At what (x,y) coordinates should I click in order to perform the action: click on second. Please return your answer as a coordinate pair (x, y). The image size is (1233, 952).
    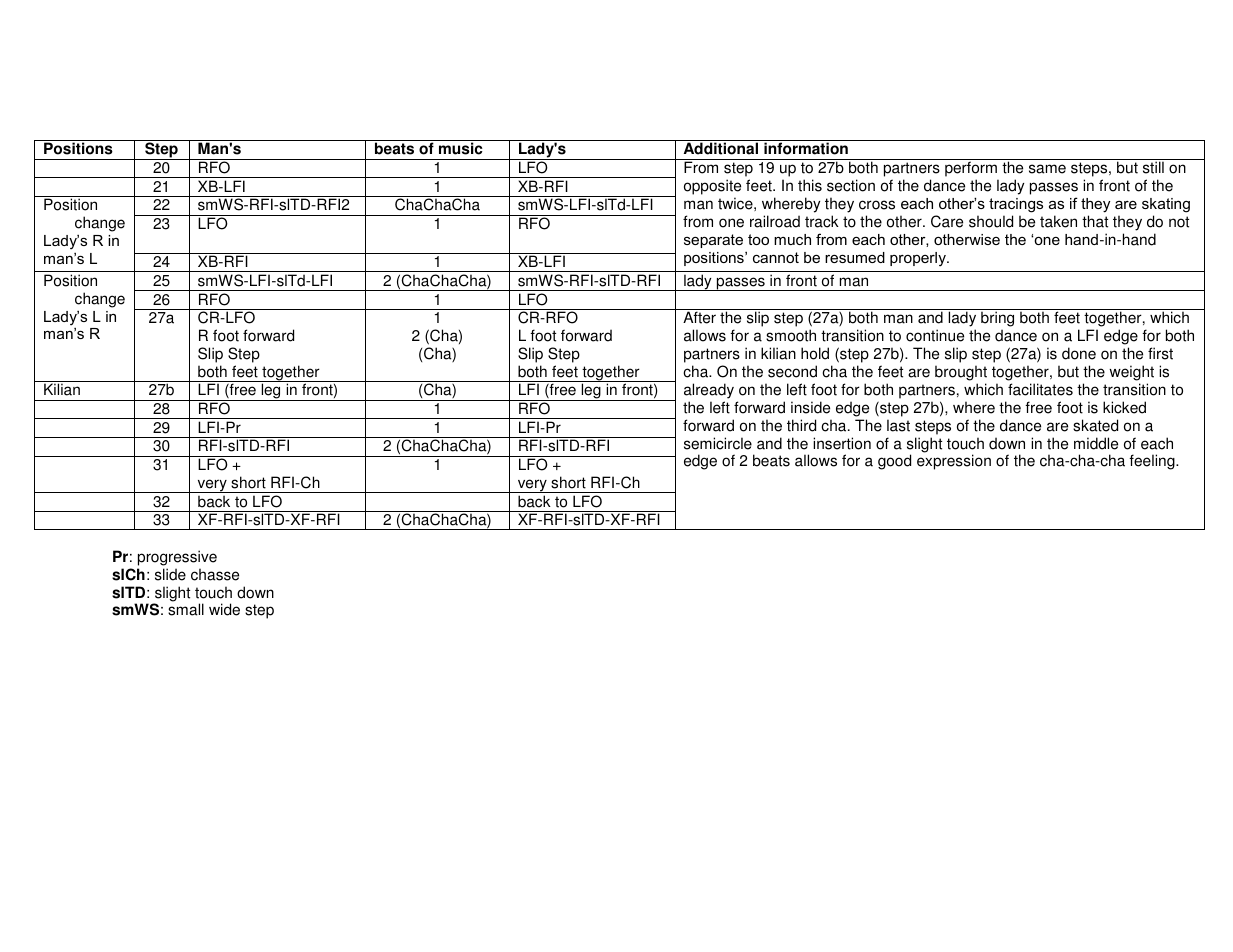
    Looking at the image, I should click on (792, 371).
